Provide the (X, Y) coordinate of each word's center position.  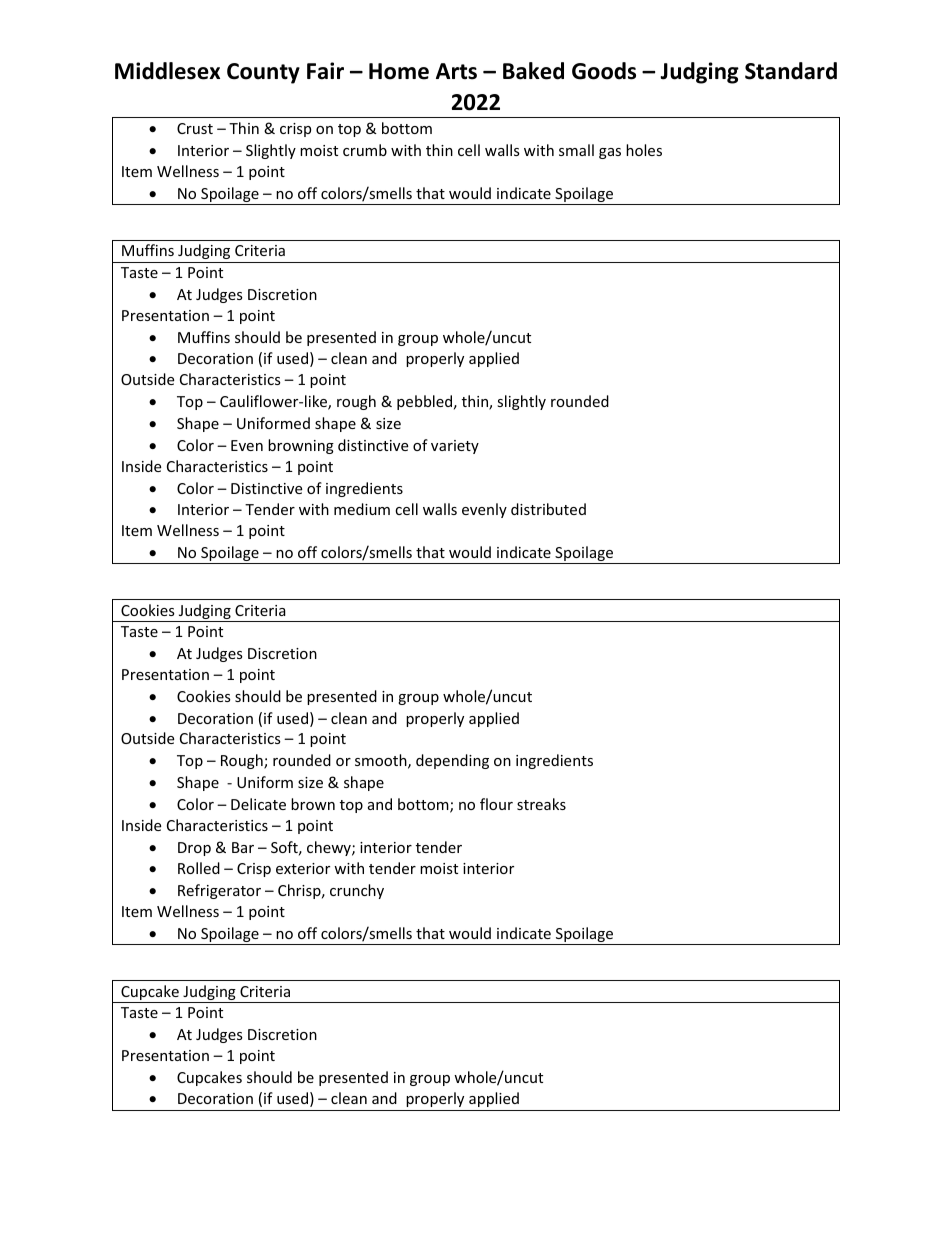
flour (496, 804)
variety (455, 447)
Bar (243, 847)
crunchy (357, 891)
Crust (195, 128)
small (576, 150)
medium (362, 509)
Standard (791, 71)
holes (644, 150)
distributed (548, 509)
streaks (541, 804)
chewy (330, 848)
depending (452, 761)
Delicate (258, 804)
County (263, 73)
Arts (456, 71)
